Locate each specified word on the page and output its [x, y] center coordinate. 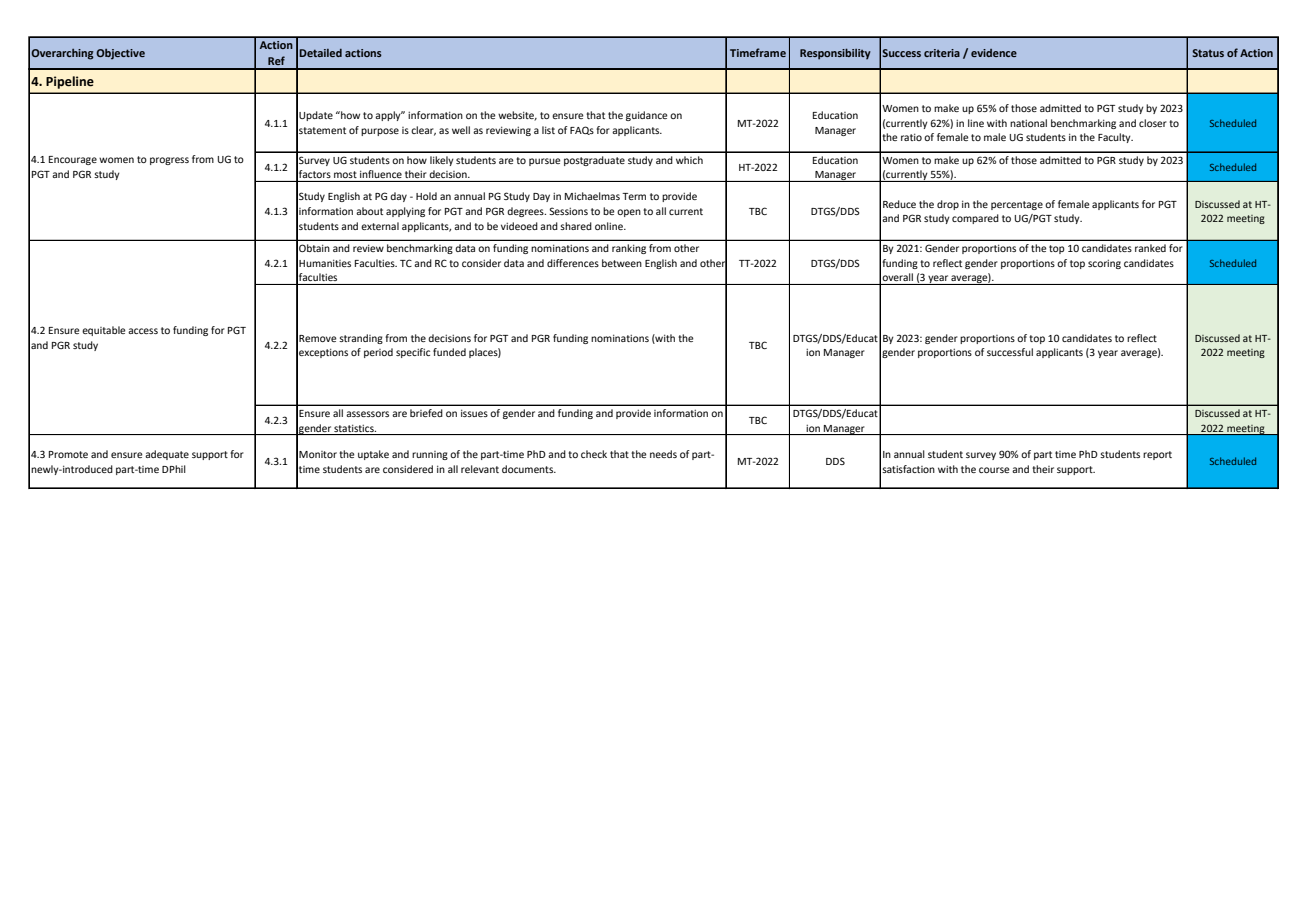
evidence [994, 53]
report [1157, 455]
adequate [167, 455]
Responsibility [835, 54]
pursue [545, 162]
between [622, 263]
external [380, 226]
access [143, 331]
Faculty [1115, 138]
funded [449, 352]
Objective [120, 54]
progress [169, 161]
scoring [1104, 264]
